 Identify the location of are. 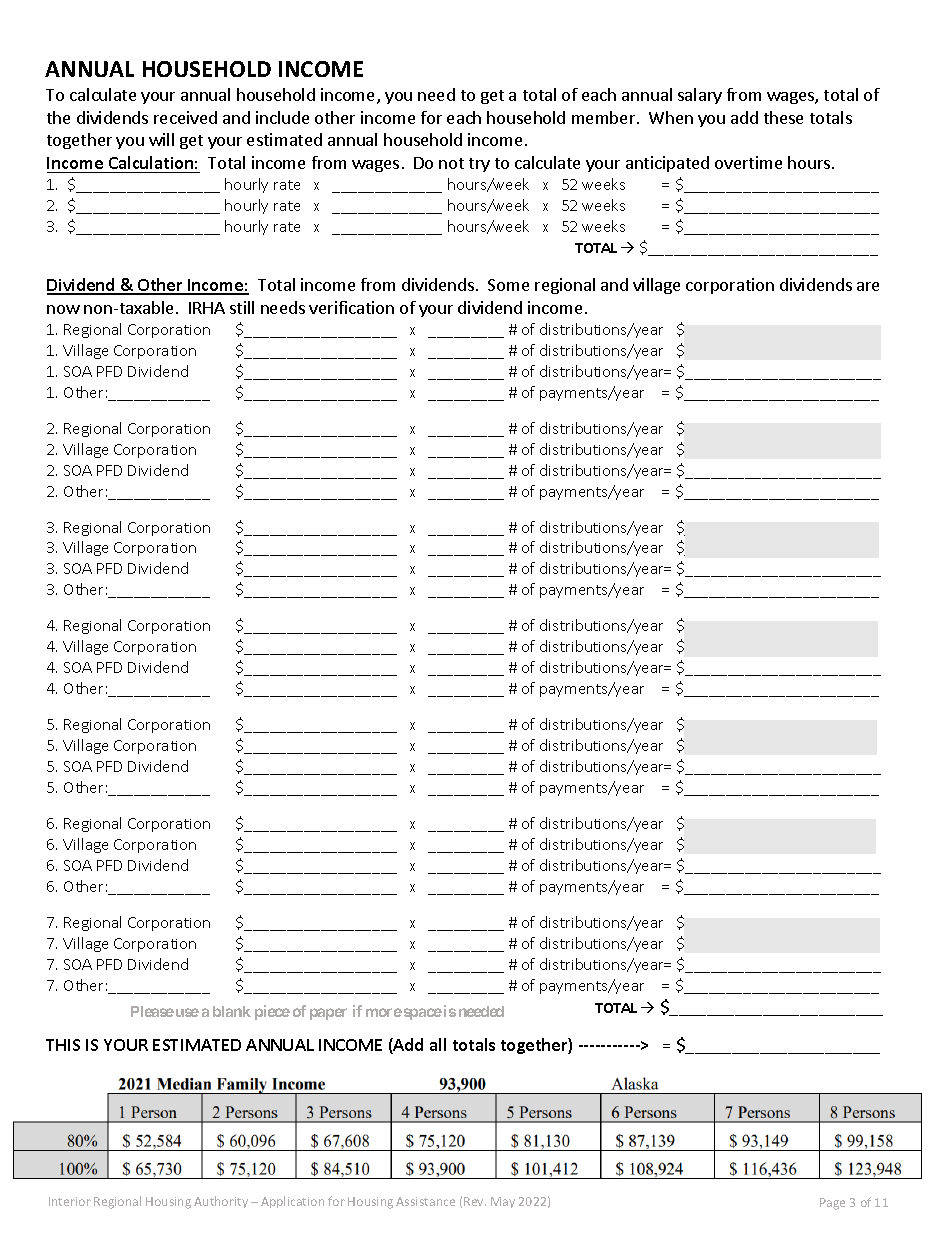
(868, 286).
